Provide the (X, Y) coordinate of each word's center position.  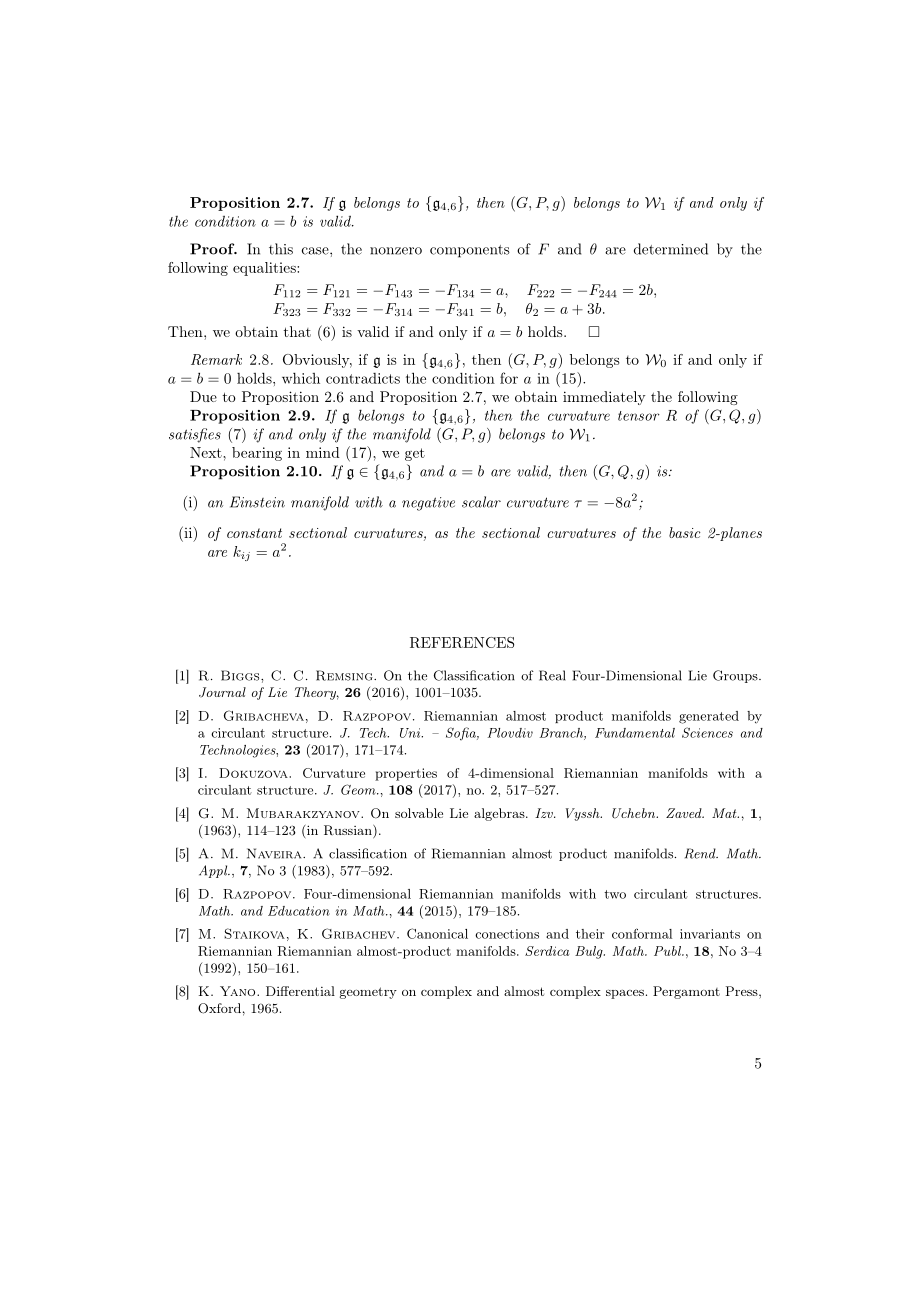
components (470, 251)
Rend (701, 853)
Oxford (219, 1008)
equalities (265, 269)
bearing (257, 454)
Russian (349, 831)
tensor (639, 416)
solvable (419, 813)
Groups (736, 676)
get (415, 454)
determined (671, 249)
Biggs (241, 675)
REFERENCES (462, 642)
